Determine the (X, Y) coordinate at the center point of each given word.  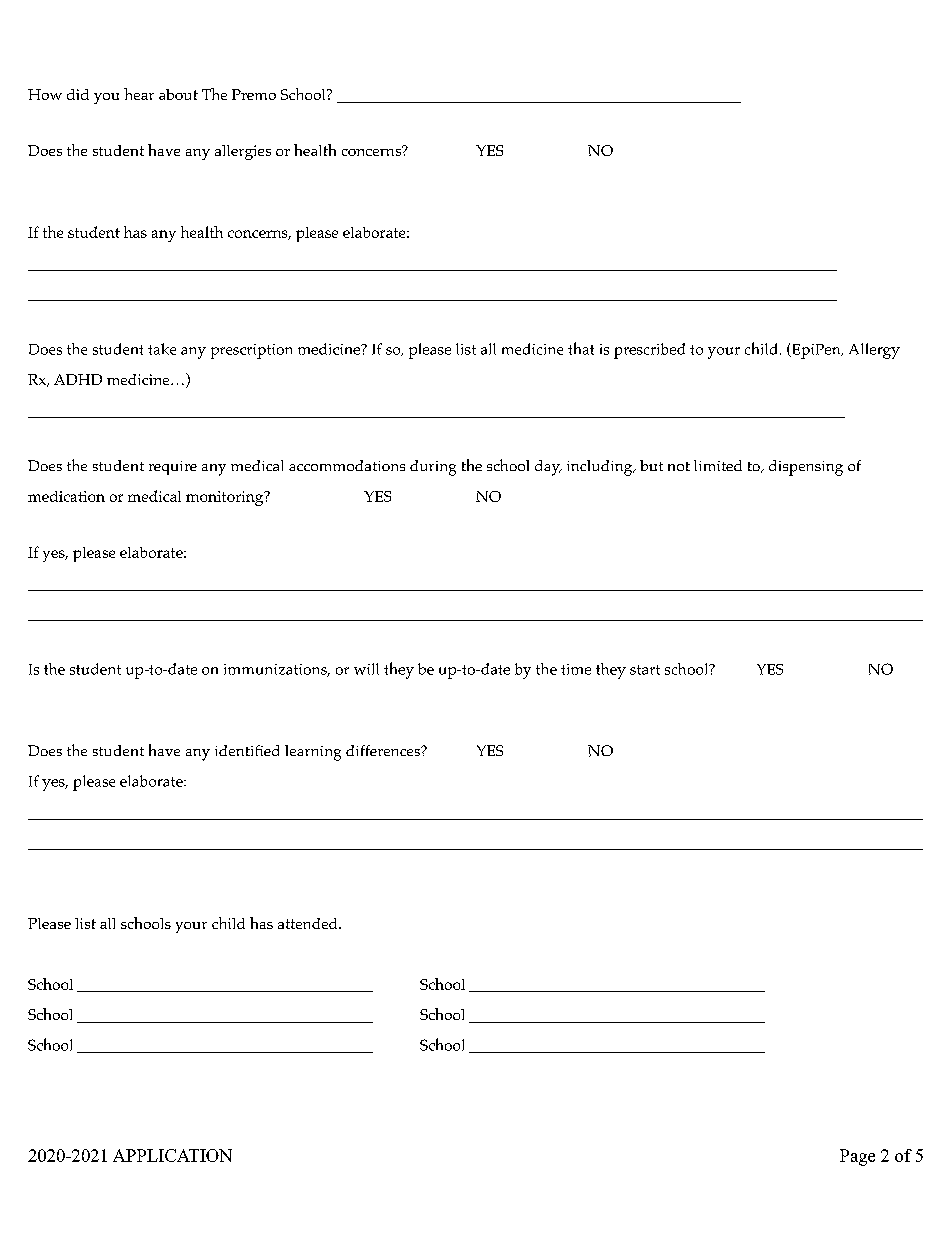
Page (857, 1157)
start (645, 670)
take (162, 349)
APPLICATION (172, 1155)
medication (66, 496)
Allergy (874, 351)
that (581, 348)
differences (384, 750)
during (433, 468)
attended (309, 923)
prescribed (649, 351)
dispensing (806, 468)
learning (313, 753)
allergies (243, 152)
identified (247, 750)
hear (139, 94)
